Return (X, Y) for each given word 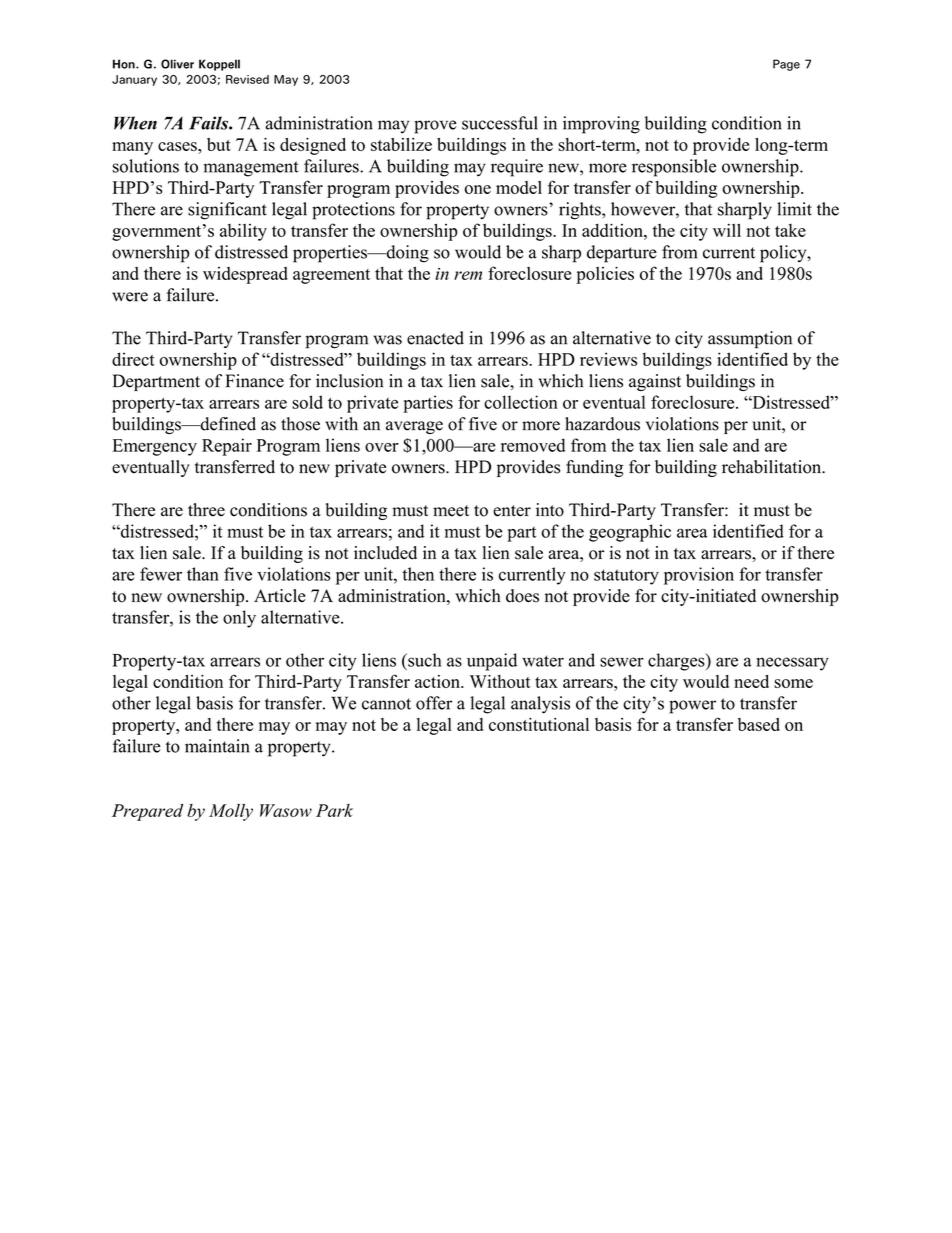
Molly (231, 812)
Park (334, 810)
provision (699, 576)
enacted (435, 338)
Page (786, 65)
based (759, 724)
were (130, 297)
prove (435, 127)
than (203, 574)
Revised (247, 79)
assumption (750, 340)
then (418, 574)
